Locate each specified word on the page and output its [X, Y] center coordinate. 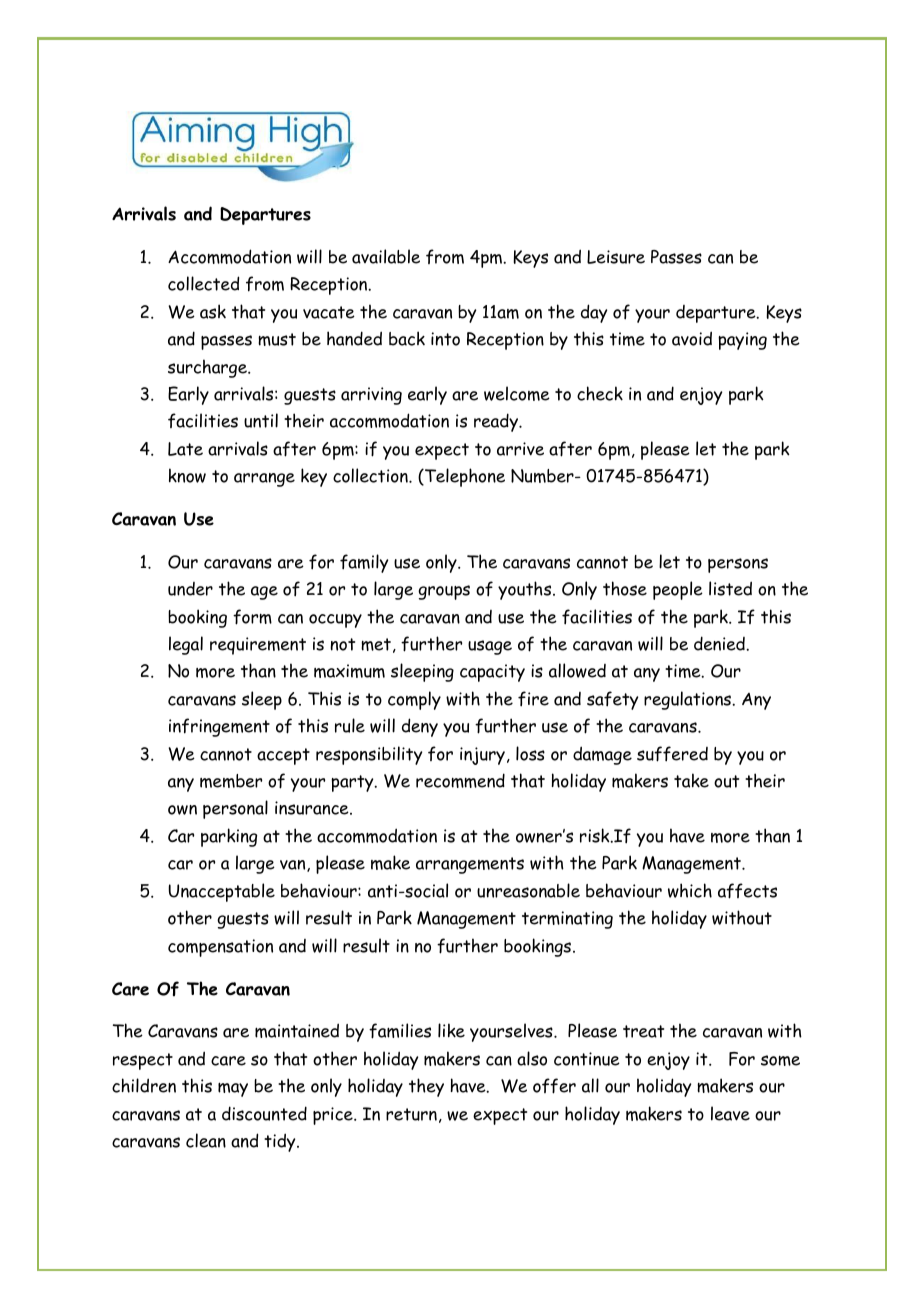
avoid [692, 338]
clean [206, 1140]
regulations [688, 700]
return [411, 1114]
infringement [219, 727]
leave [730, 1113]
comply [414, 700]
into [445, 339]
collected [203, 283]
